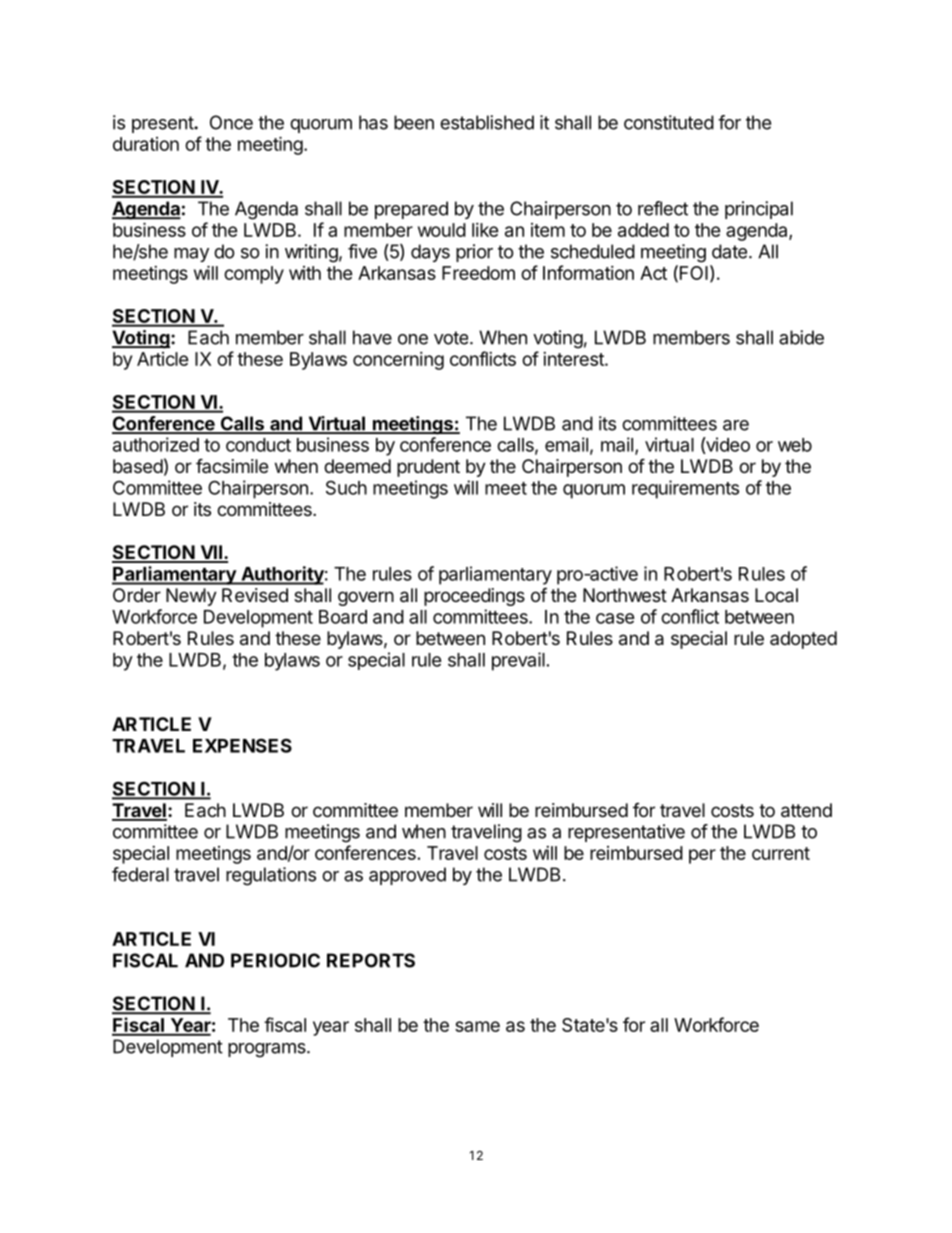  Describe the element at coordinates (669, 122) in the page. I see `constituted` at that location.
